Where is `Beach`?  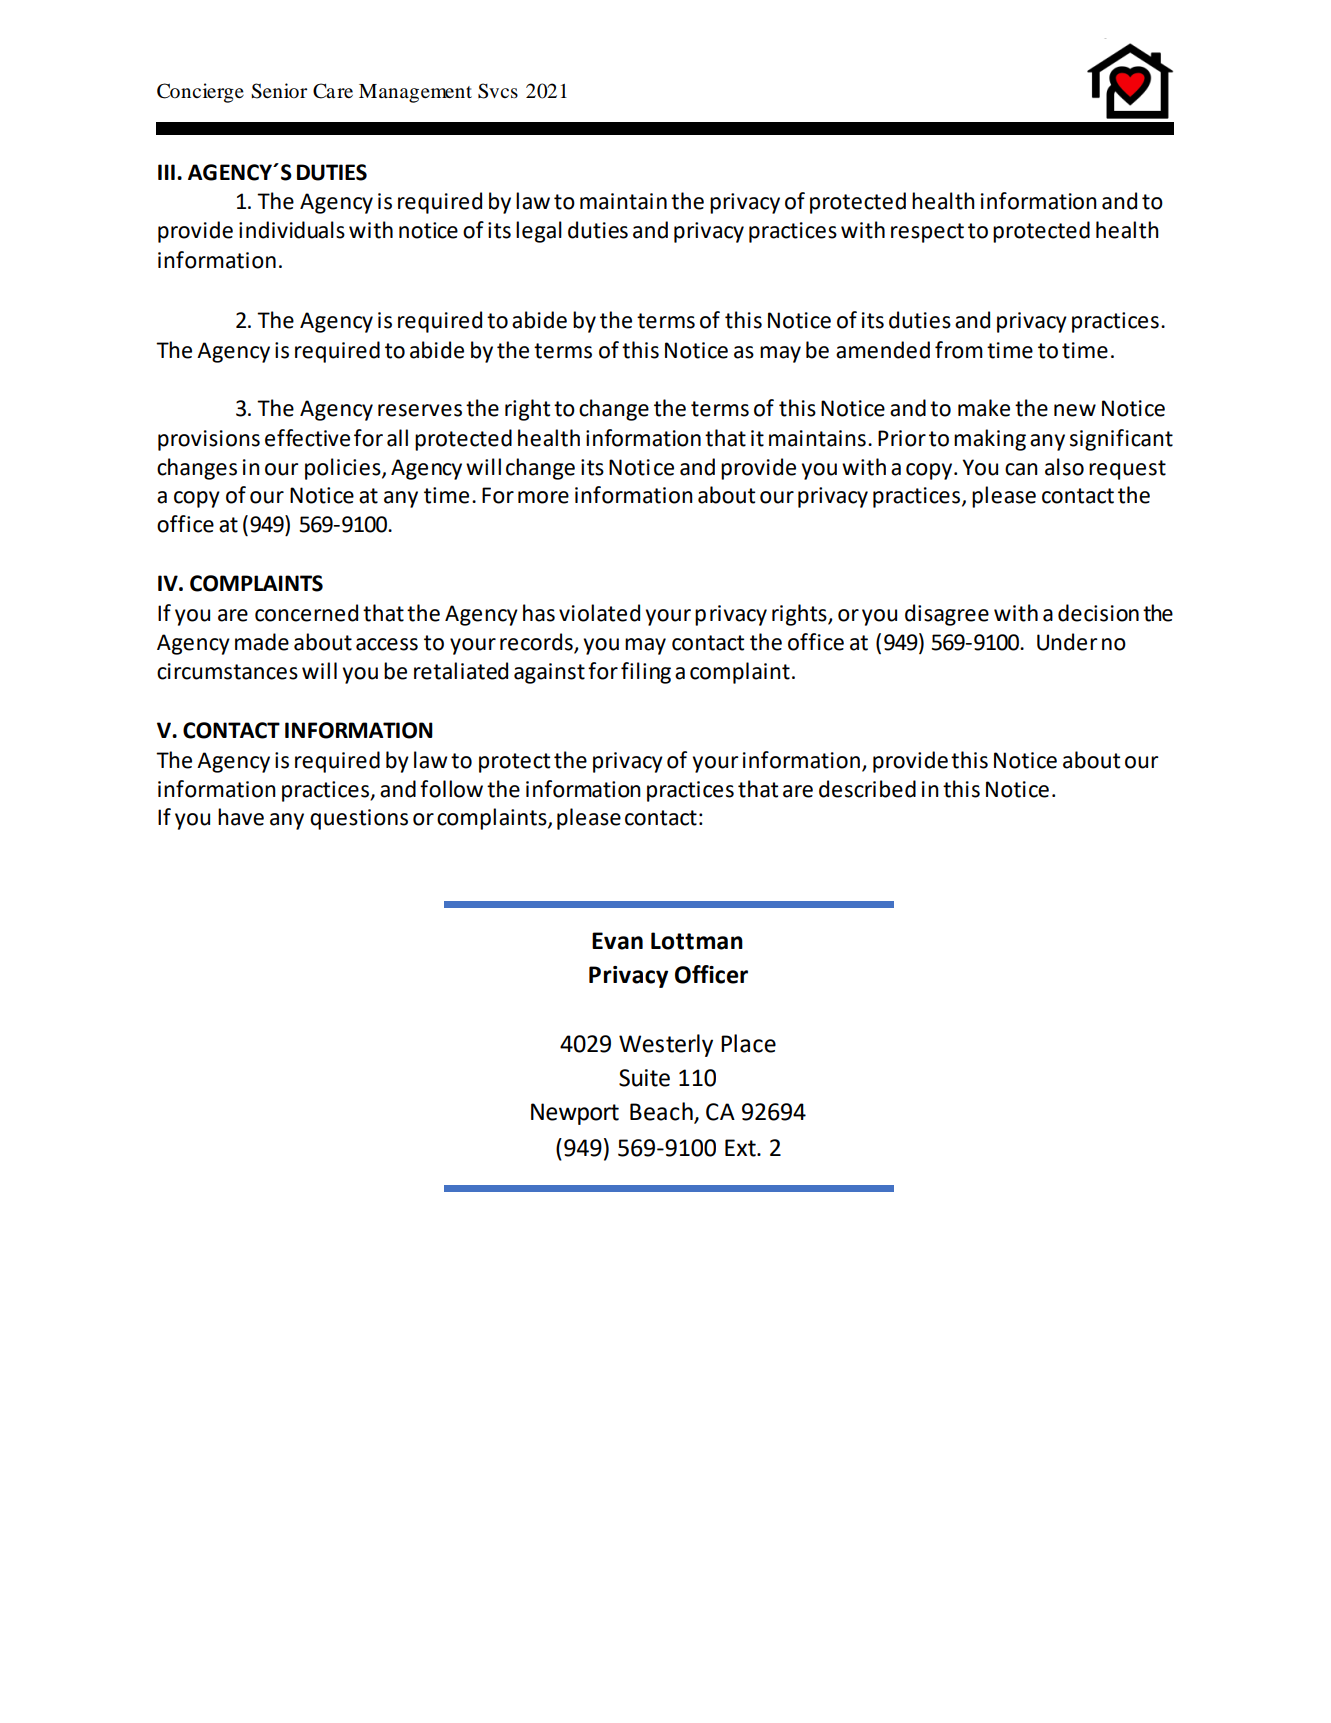 Beach is located at coordinates (662, 1112).
